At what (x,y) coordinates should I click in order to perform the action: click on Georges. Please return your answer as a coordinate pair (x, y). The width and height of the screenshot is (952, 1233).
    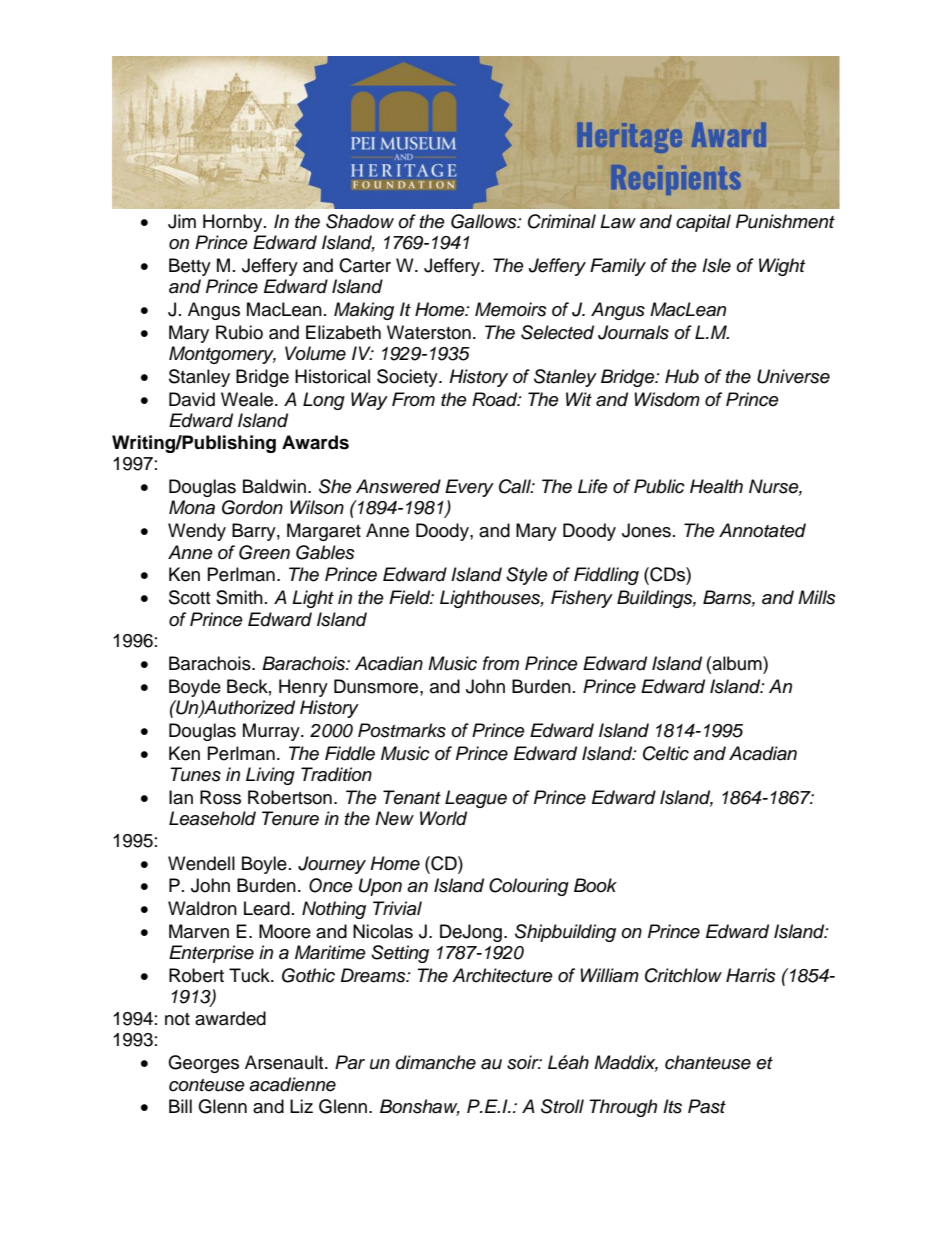
    Looking at the image, I should click on (203, 1064).
